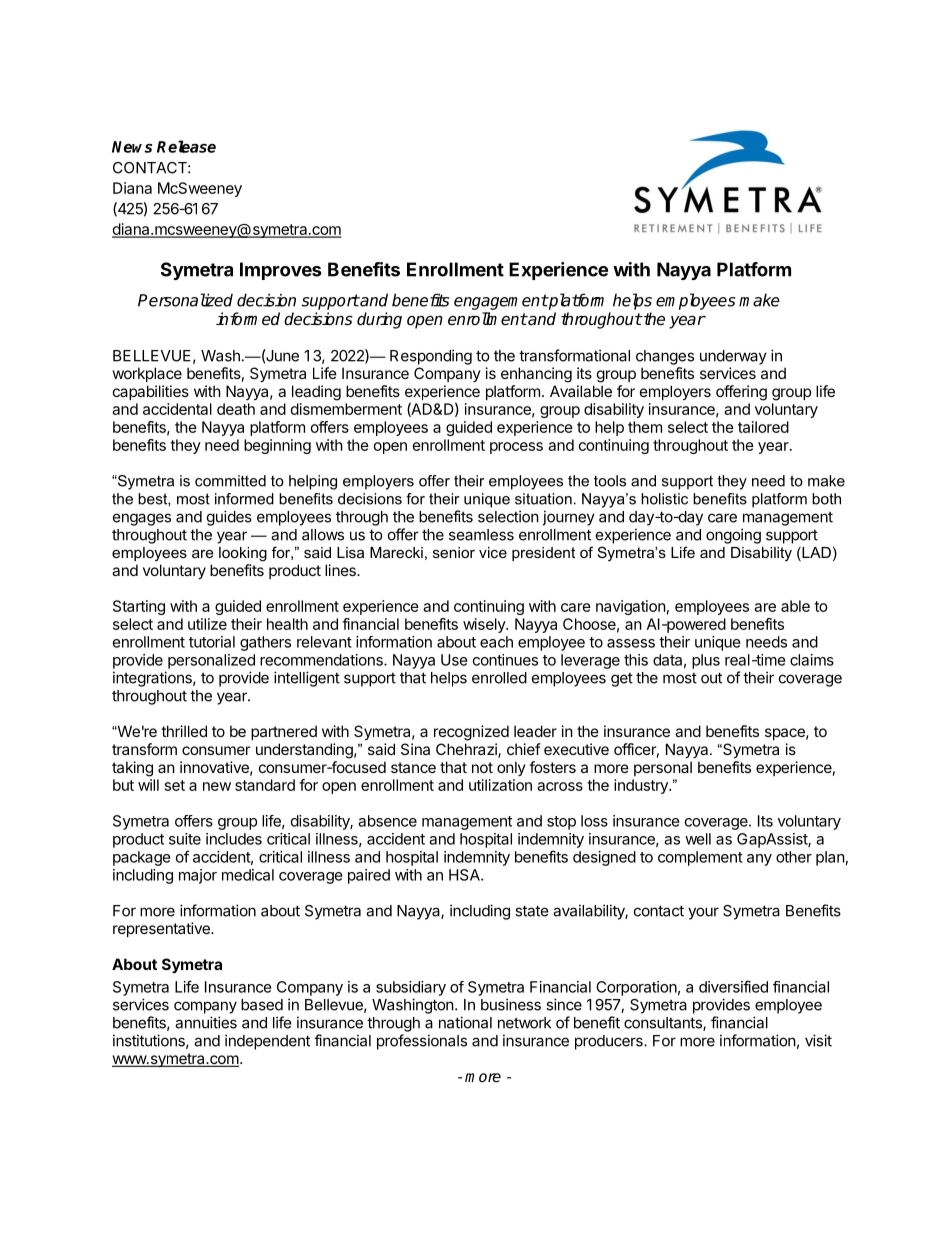 This image has height=1233, width=952. I want to click on tailored, so click(763, 427).
